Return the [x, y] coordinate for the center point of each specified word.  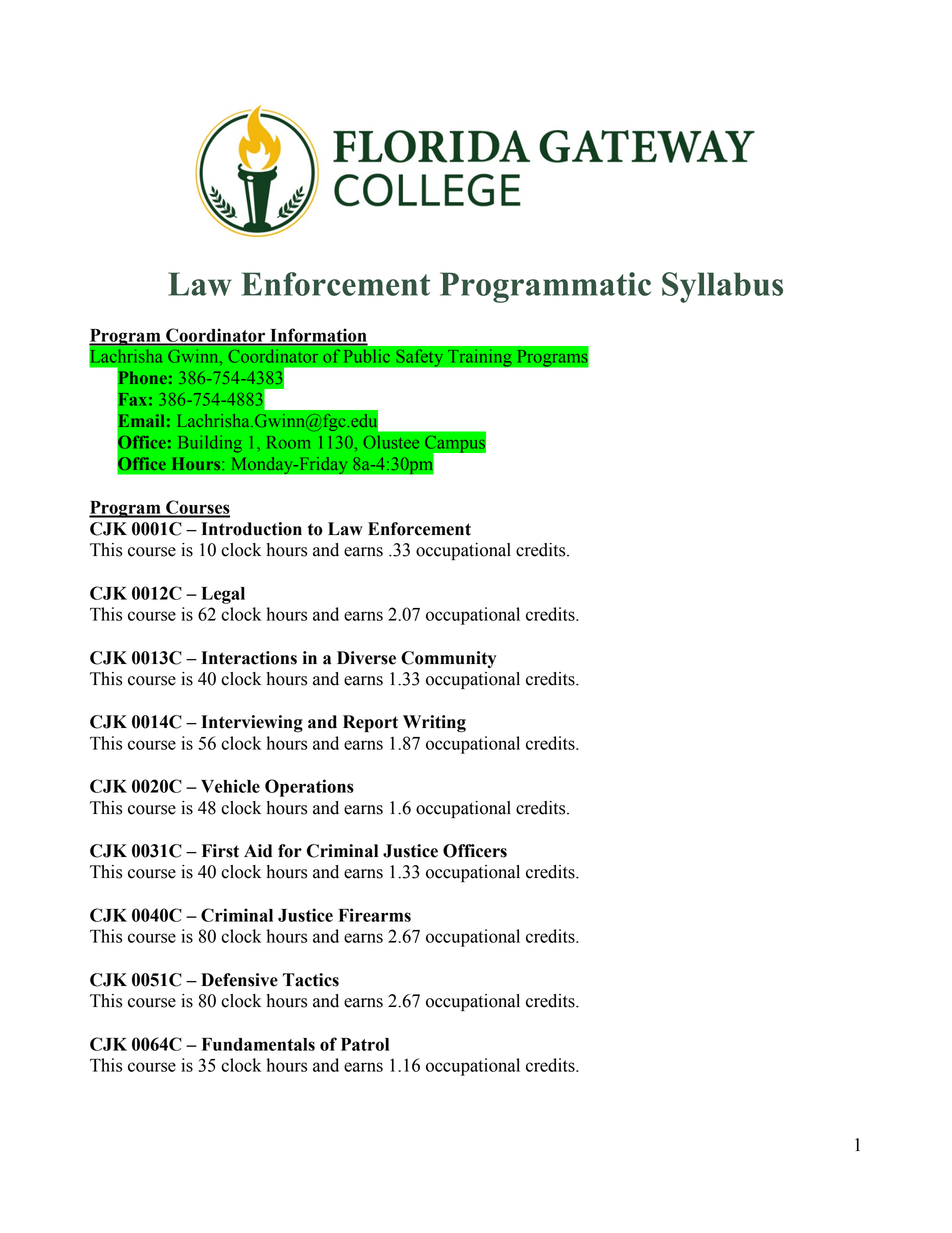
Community [448, 659]
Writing [434, 724]
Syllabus [722, 287]
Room [288, 442]
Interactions [249, 658]
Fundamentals [258, 1044]
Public [367, 356]
